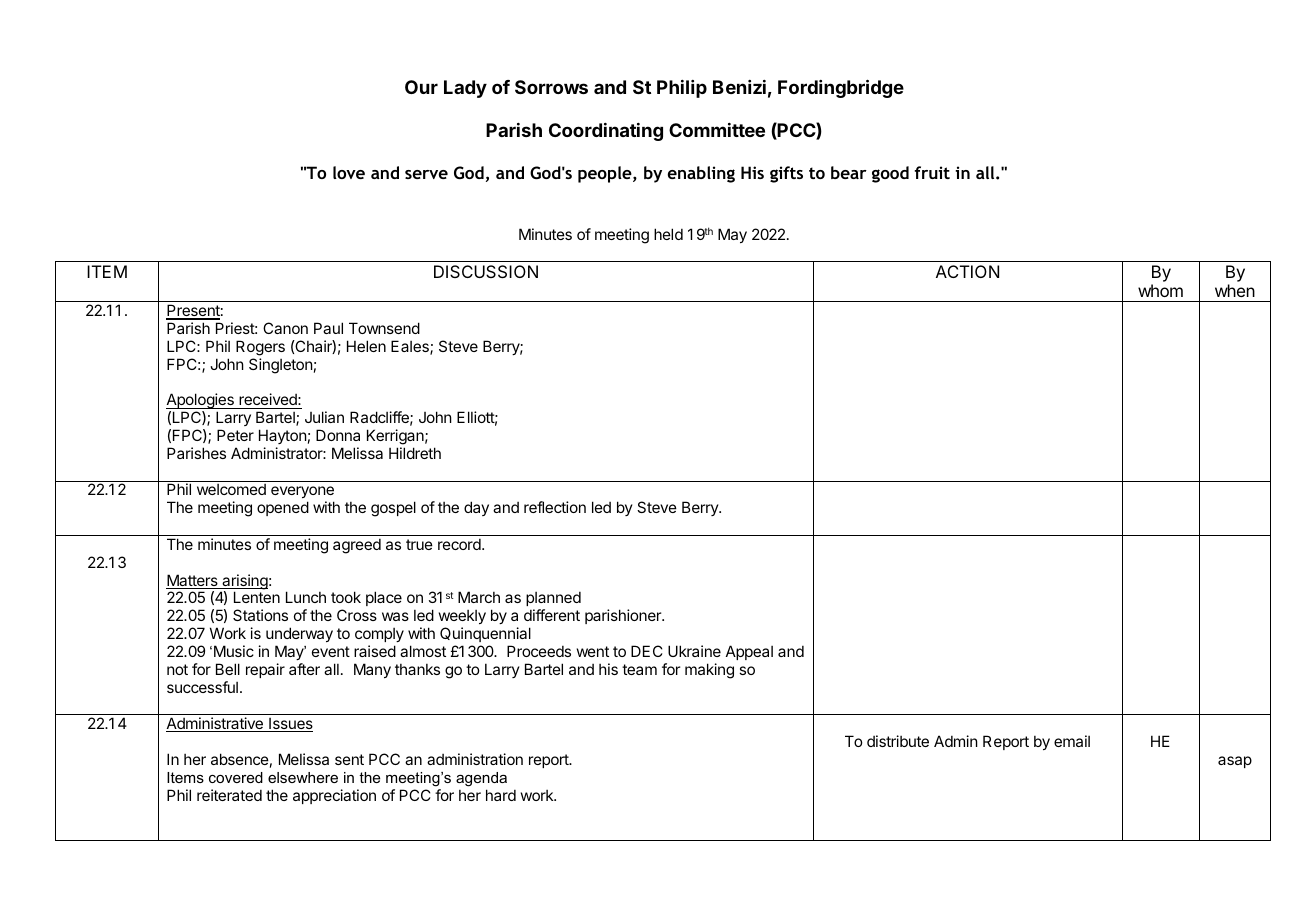 This image has width=1308, height=924. What do you see at coordinates (285, 328) in the image?
I see `Canon` at bounding box center [285, 328].
